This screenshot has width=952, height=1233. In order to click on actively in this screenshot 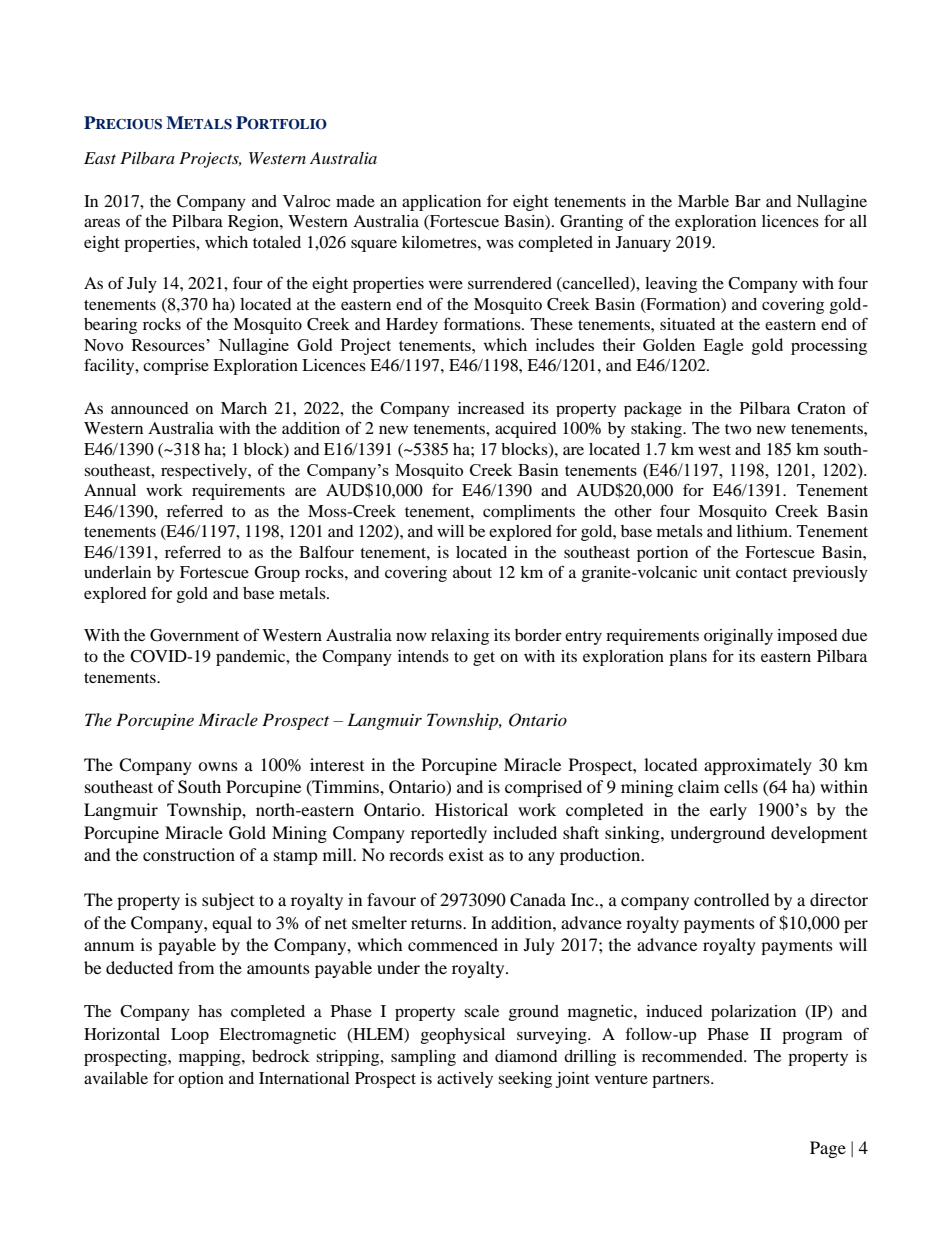, I will do `click(465, 1080)`.
